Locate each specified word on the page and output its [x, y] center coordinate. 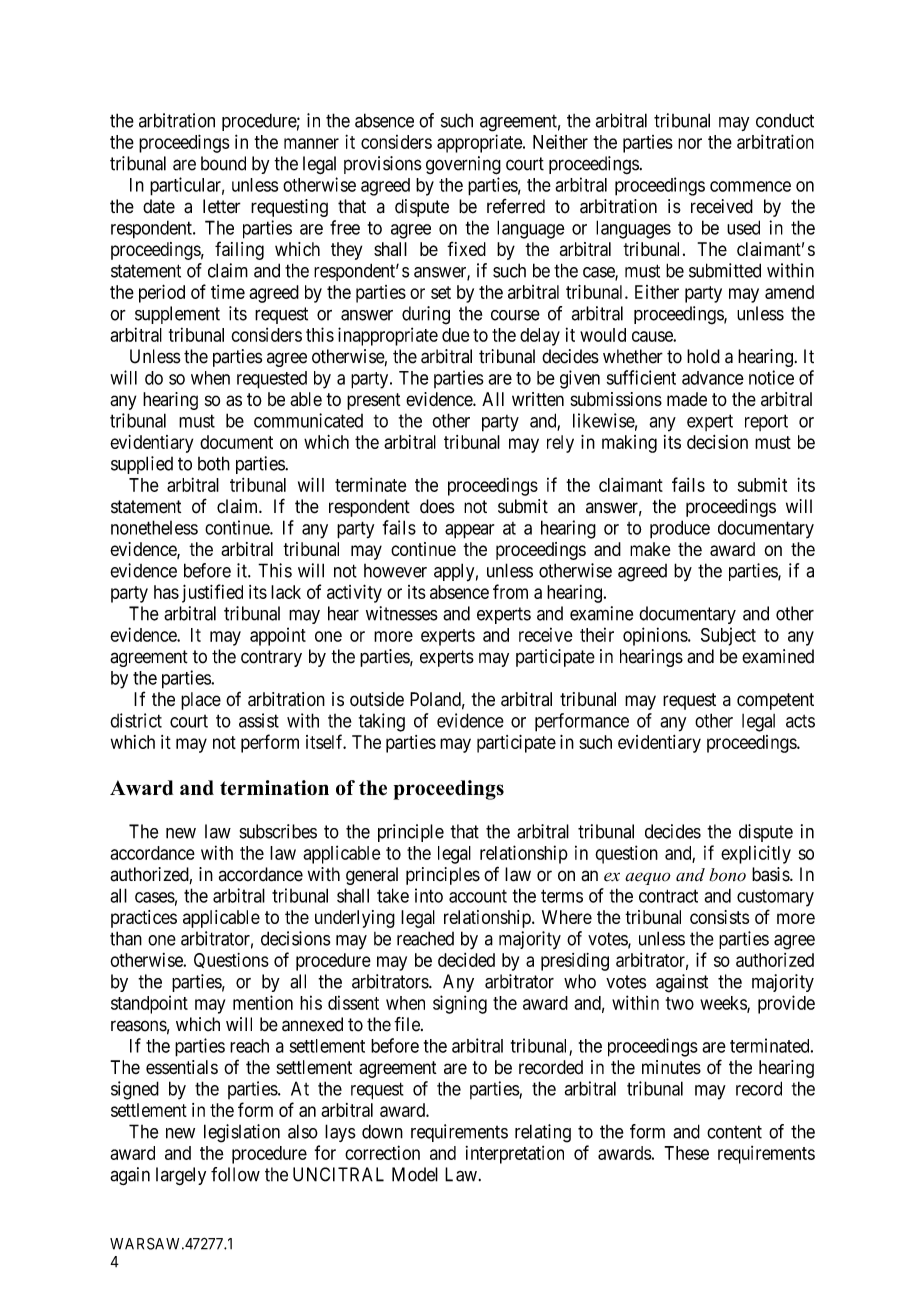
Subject [728, 636]
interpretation [515, 1155]
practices [144, 919]
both [214, 463]
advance [713, 378]
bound [223, 163]
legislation [242, 1133]
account [478, 896]
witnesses [402, 613]
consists [719, 917]
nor [690, 143]
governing [463, 165]
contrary [271, 658]
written [538, 399]
